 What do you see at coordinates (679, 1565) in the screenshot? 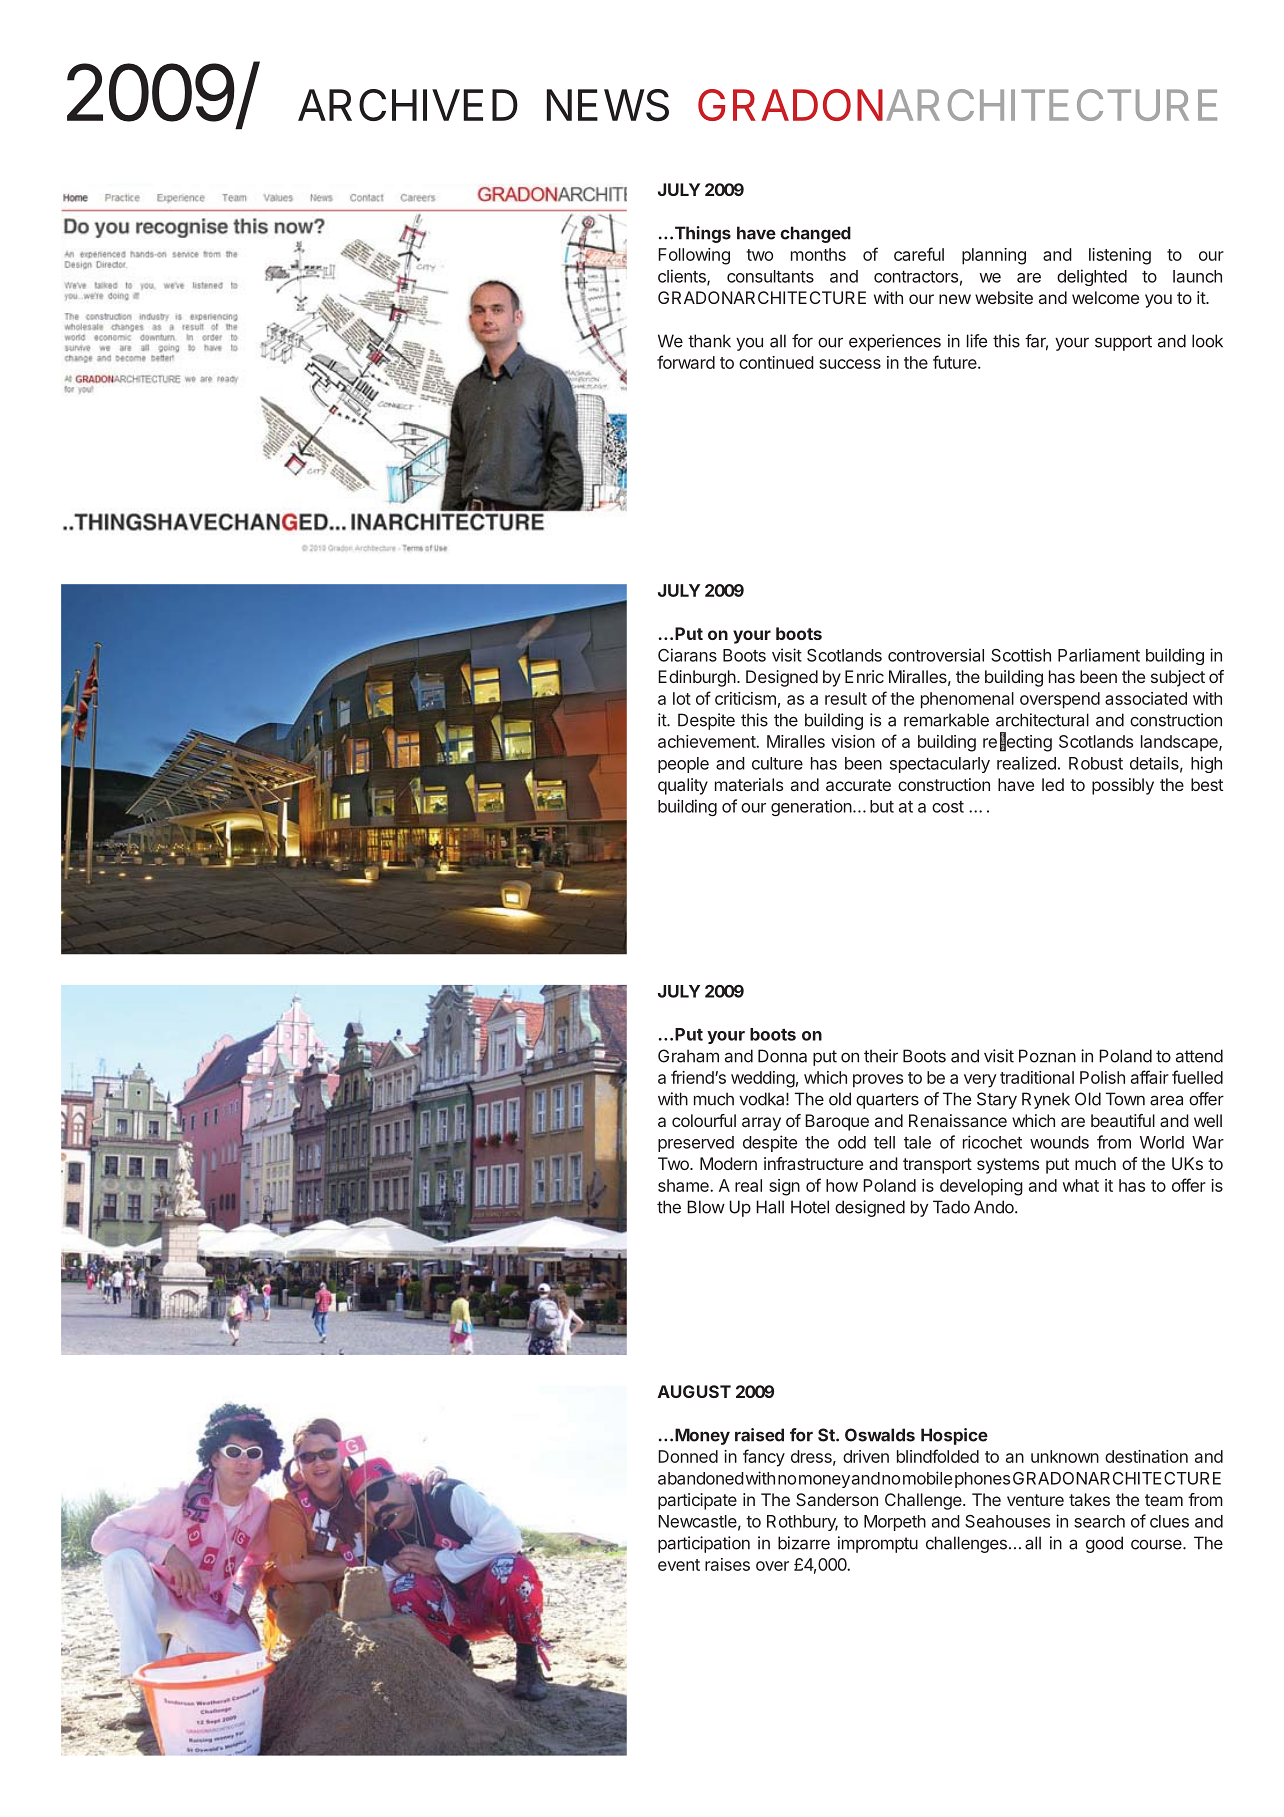
I see `event` at bounding box center [679, 1565].
